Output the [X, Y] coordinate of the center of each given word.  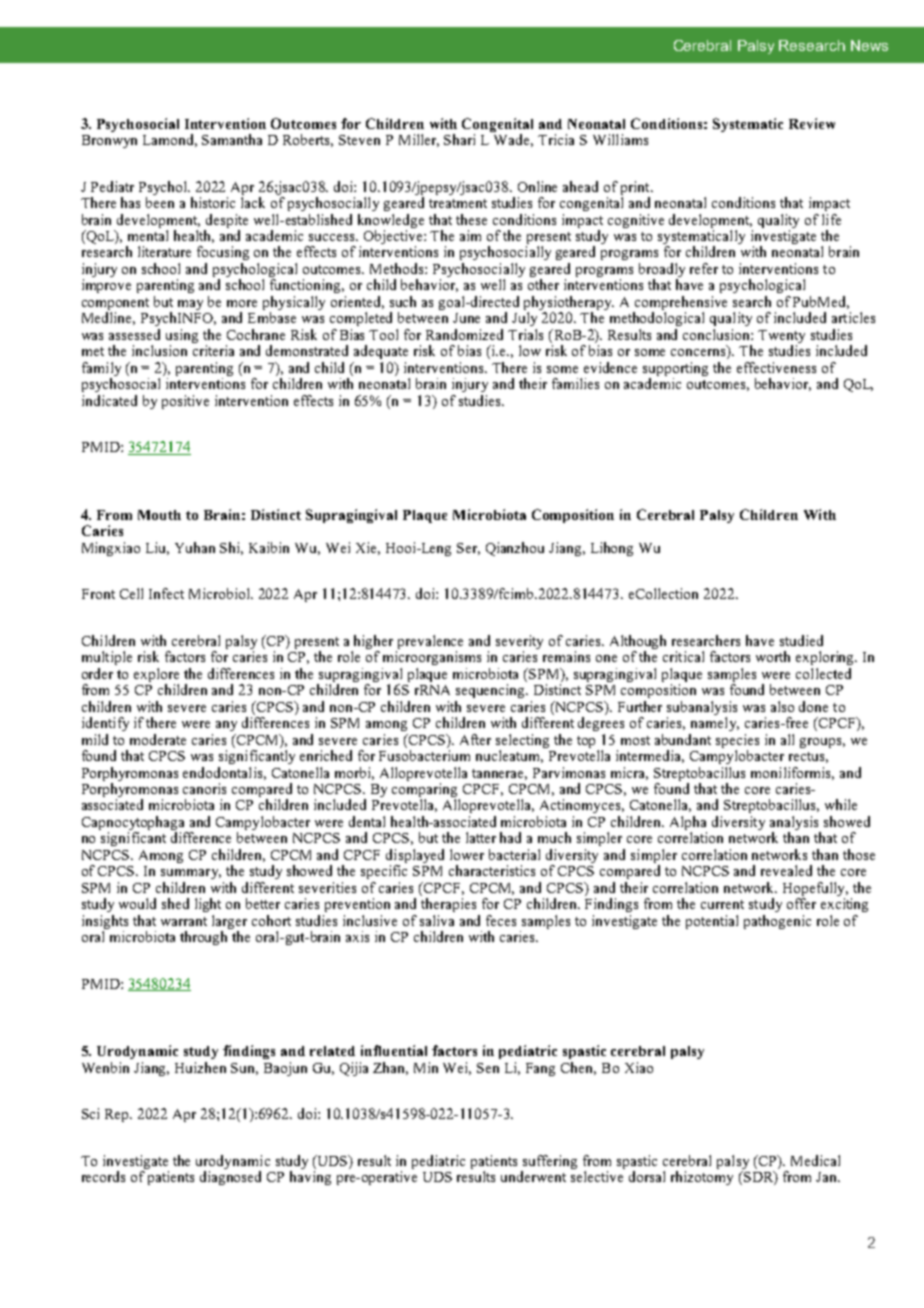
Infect [166, 593]
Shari [459, 139]
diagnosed [230, 1178]
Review [812, 123]
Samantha [232, 139]
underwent [533, 1176]
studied [801, 640]
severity [519, 643]
